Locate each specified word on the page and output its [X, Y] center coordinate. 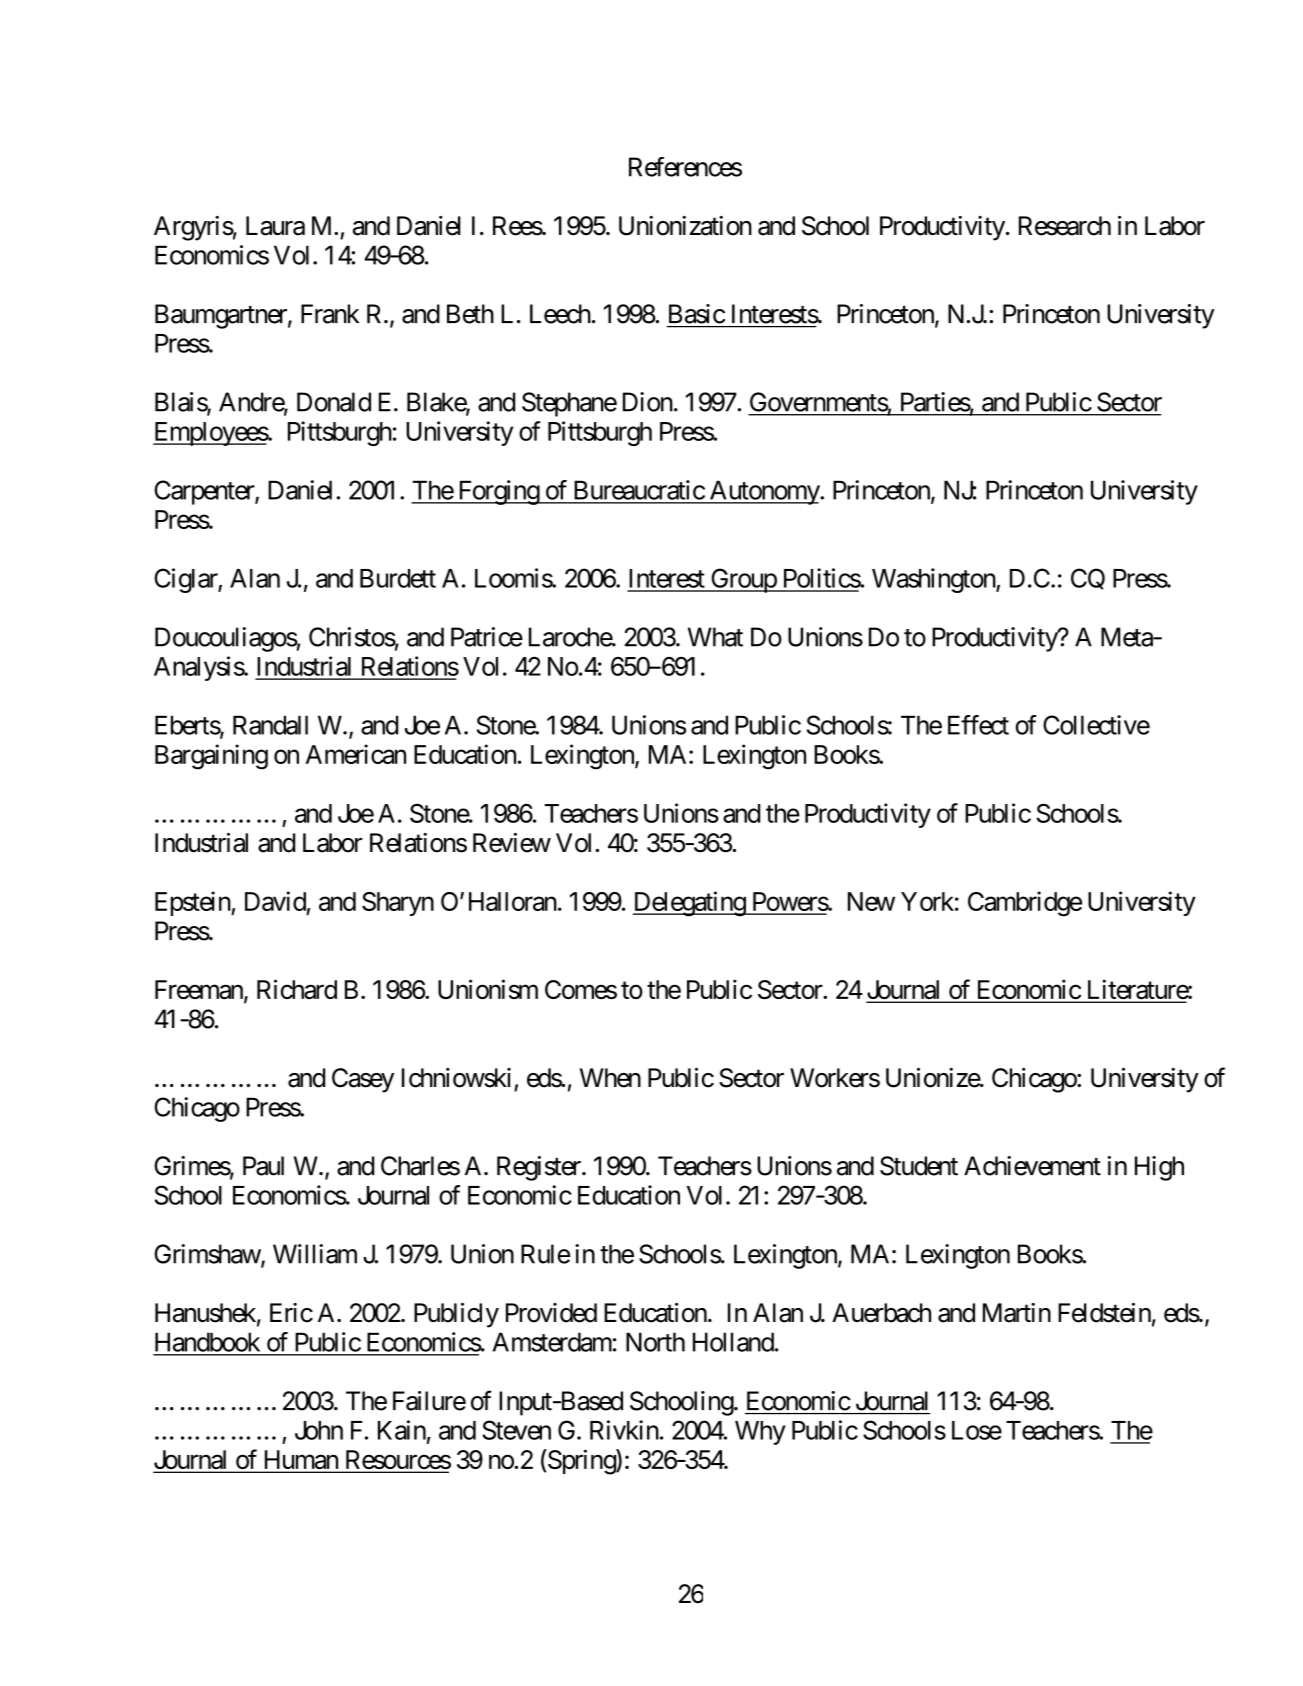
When [610, 1078]
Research [1065, 226]
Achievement [1032, 1166]
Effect [978, 725]
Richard [297, 989]
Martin [1017, 1313]
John [319, 1430]
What [715, 637]
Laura [275, 226]
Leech [560, 314]
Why [760, 1433]
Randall [270, 725]
